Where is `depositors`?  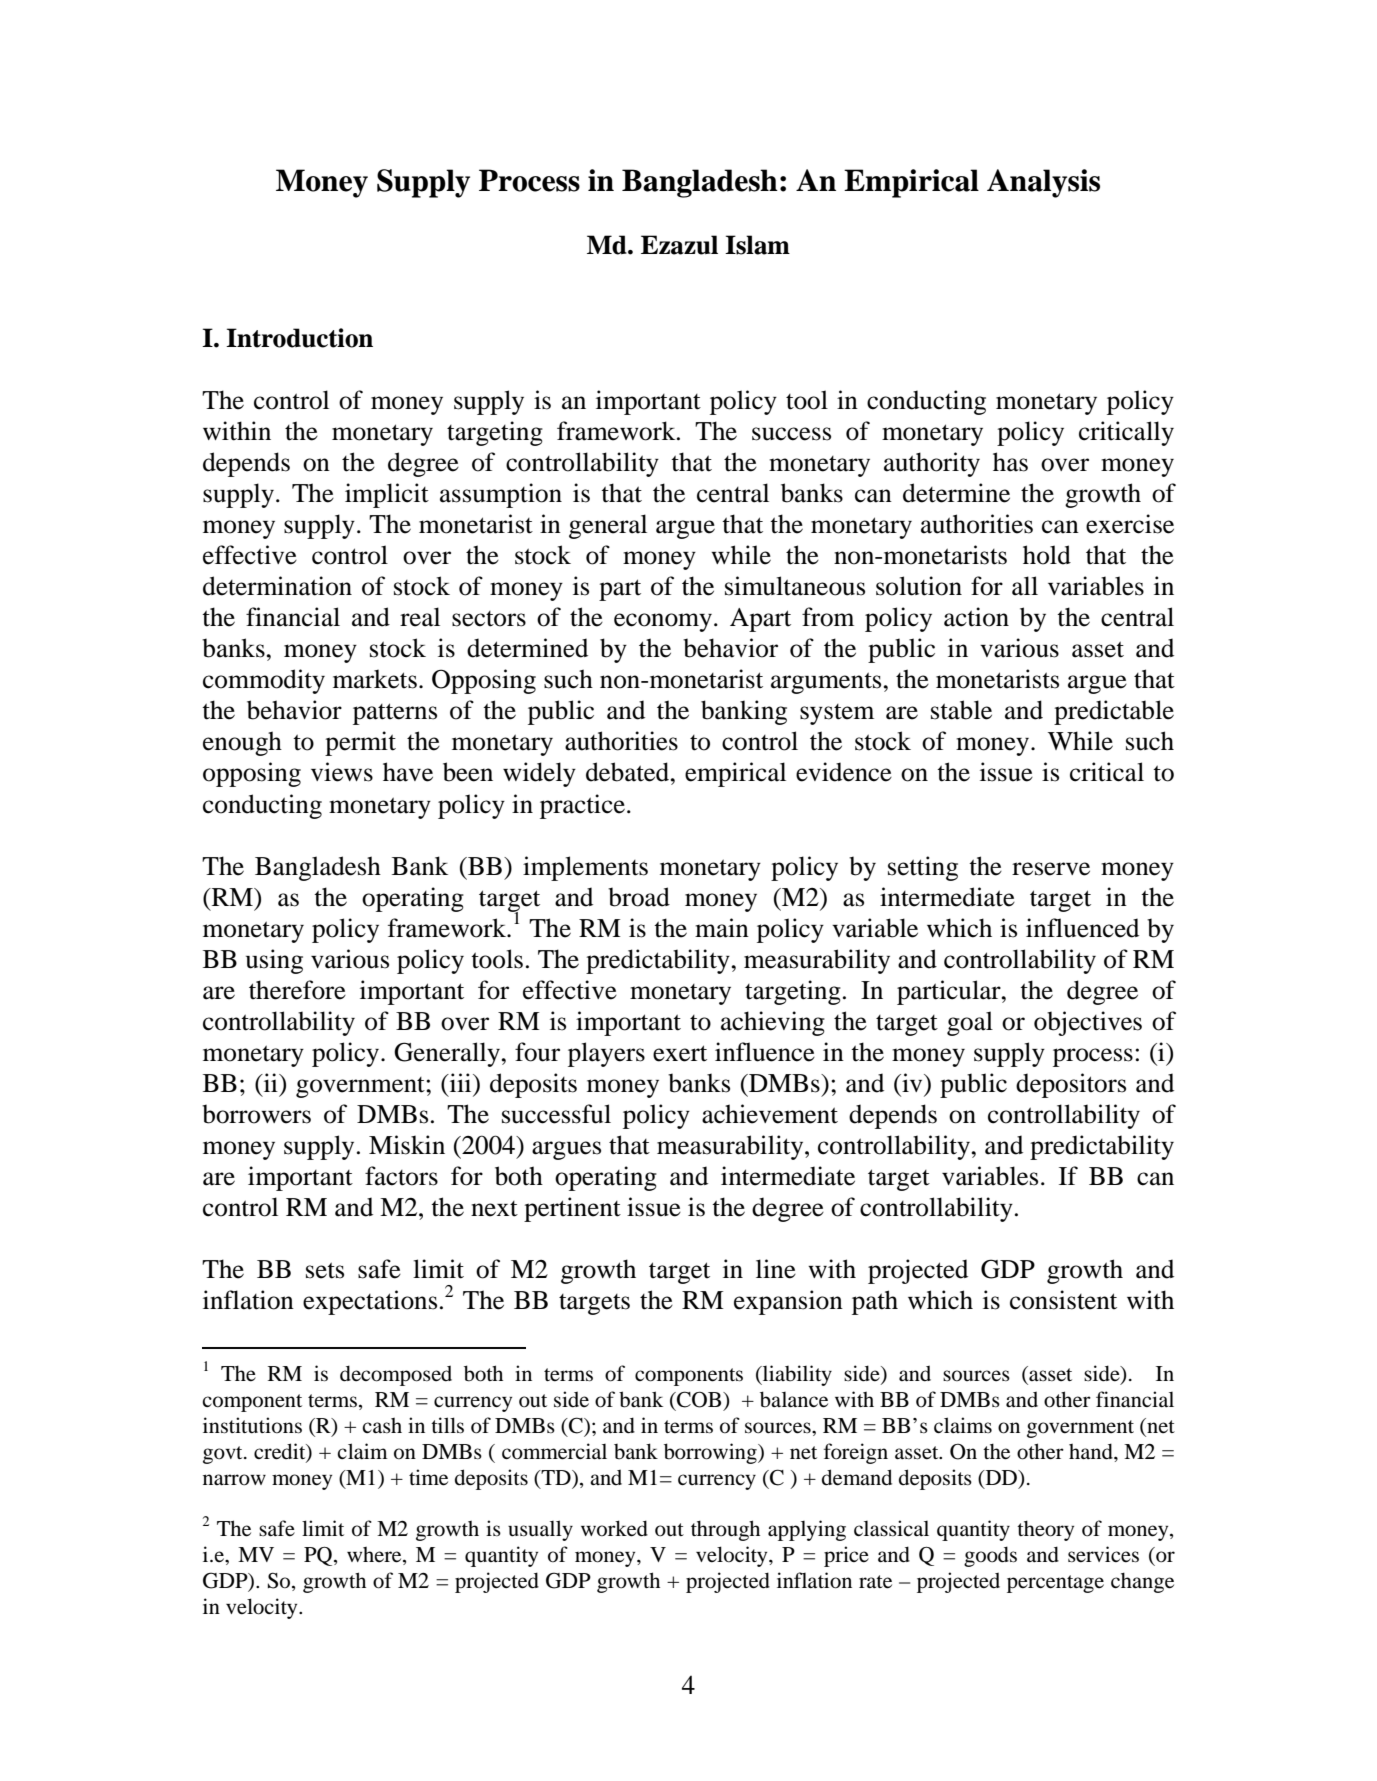 depositors is located at coordinates (1071, 1085).
